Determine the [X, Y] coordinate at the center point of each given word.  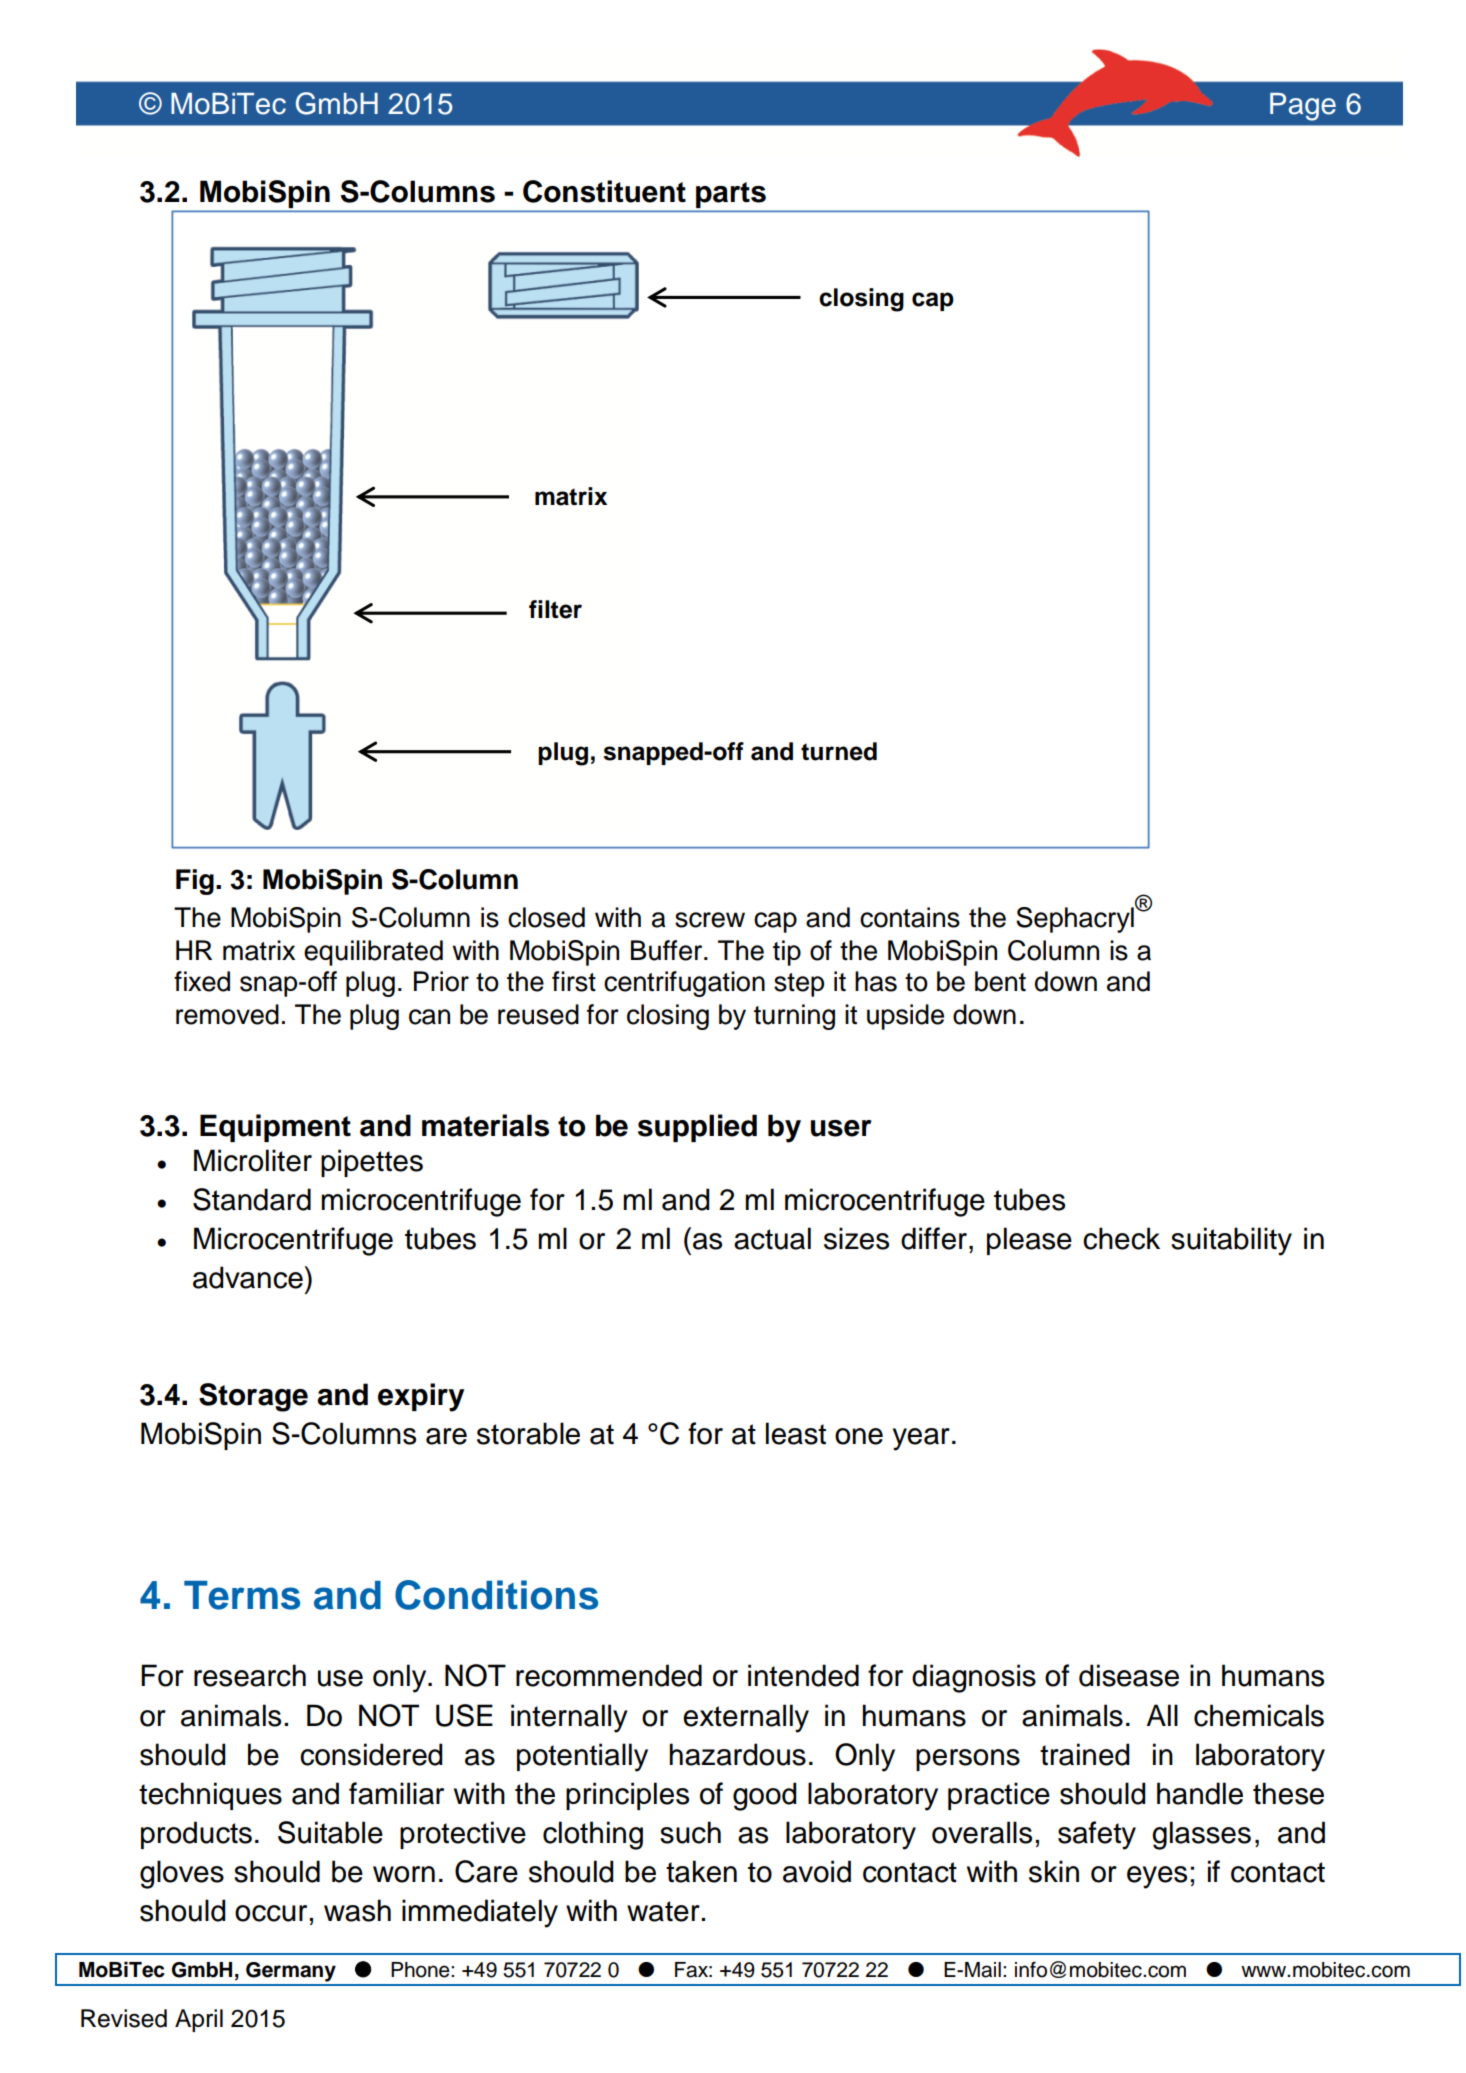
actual [772, 1238]
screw [710, 920]
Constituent [604, 191]
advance [248, 1277]
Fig [195, 882]
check [1121, 1238]
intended [803, 1675]
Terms [242, 1595]
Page [1303, 107]
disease [1129, 1675]
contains [910, 917]
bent [1000, 981]
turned [839, 751]
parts [731, 195]
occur [271, 1913]
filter [555, 609]
